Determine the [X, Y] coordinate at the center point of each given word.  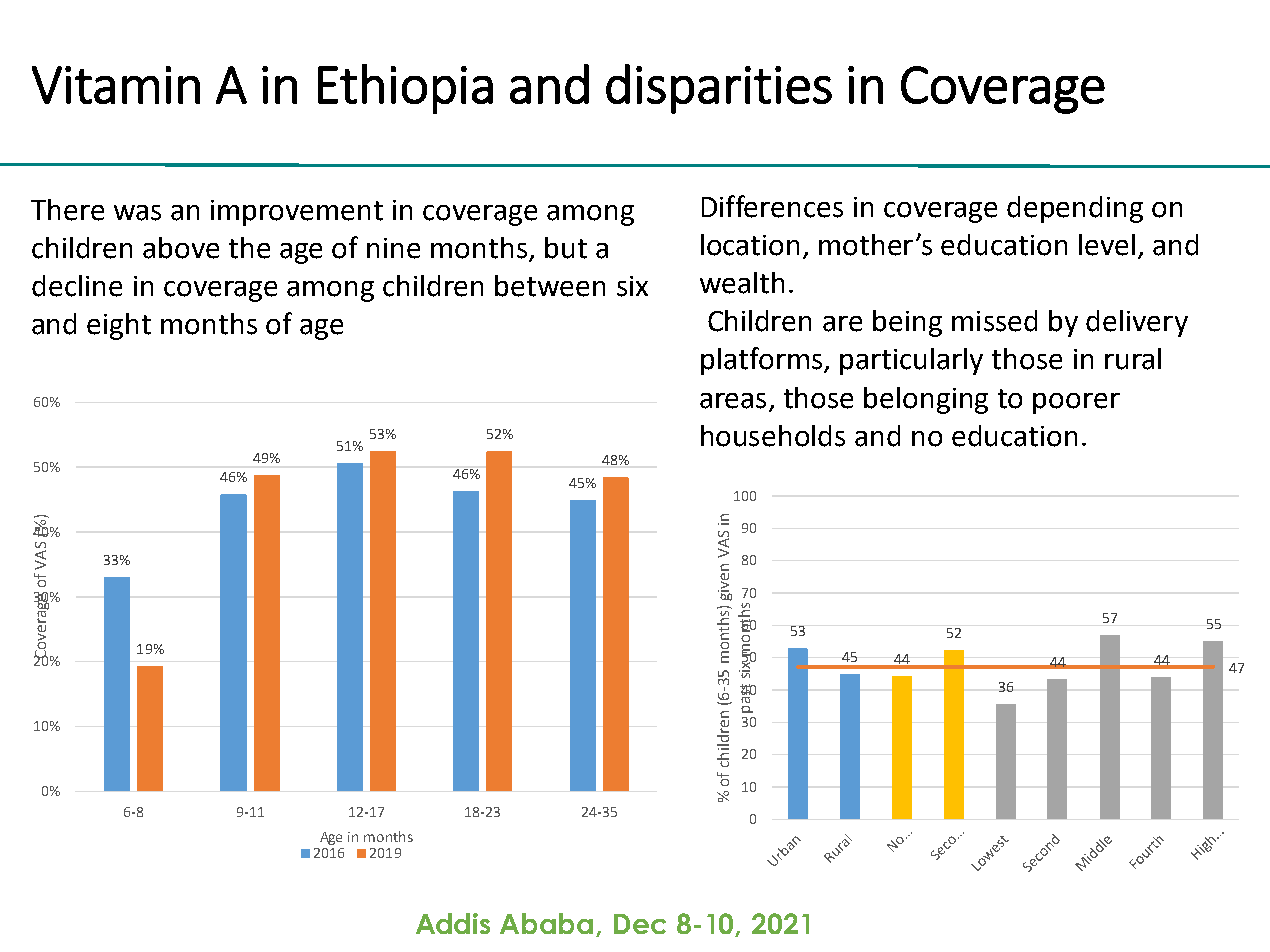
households [773, 436]
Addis [453, 923]
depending [1075, 209]
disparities [719, 89]
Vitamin [116, 85]
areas [733, 401]
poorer [1076, 403]
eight [119, 326]
